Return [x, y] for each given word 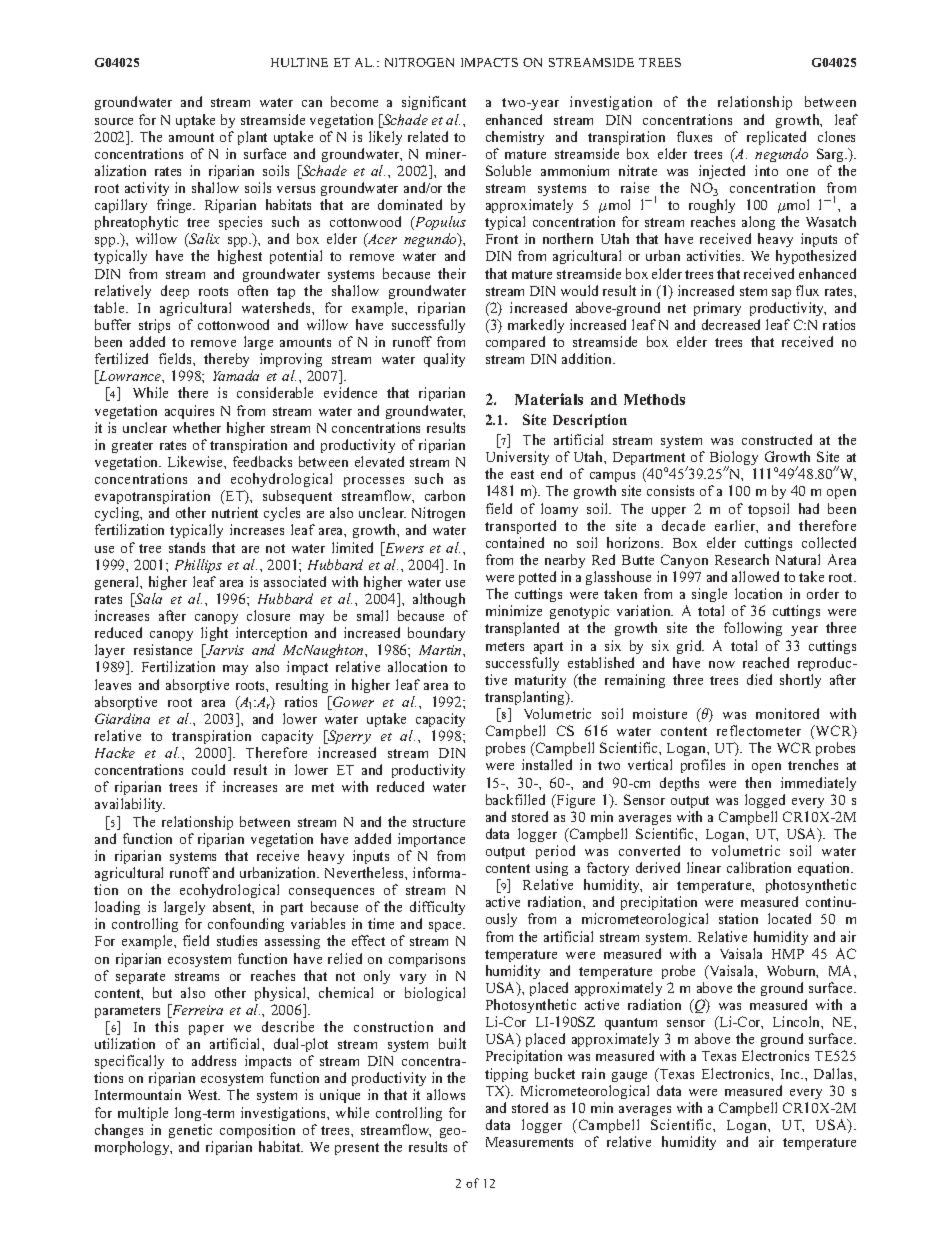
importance [431, 840]
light [214, 634]
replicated [776, 138]
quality [444, 360]
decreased [731, 324]
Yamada [236, 375]
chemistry [515, 138]
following [753, 629]
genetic [190, 1131]
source [114, 121]
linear [704, 867]
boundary [436, 634]
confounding [246, 927]
